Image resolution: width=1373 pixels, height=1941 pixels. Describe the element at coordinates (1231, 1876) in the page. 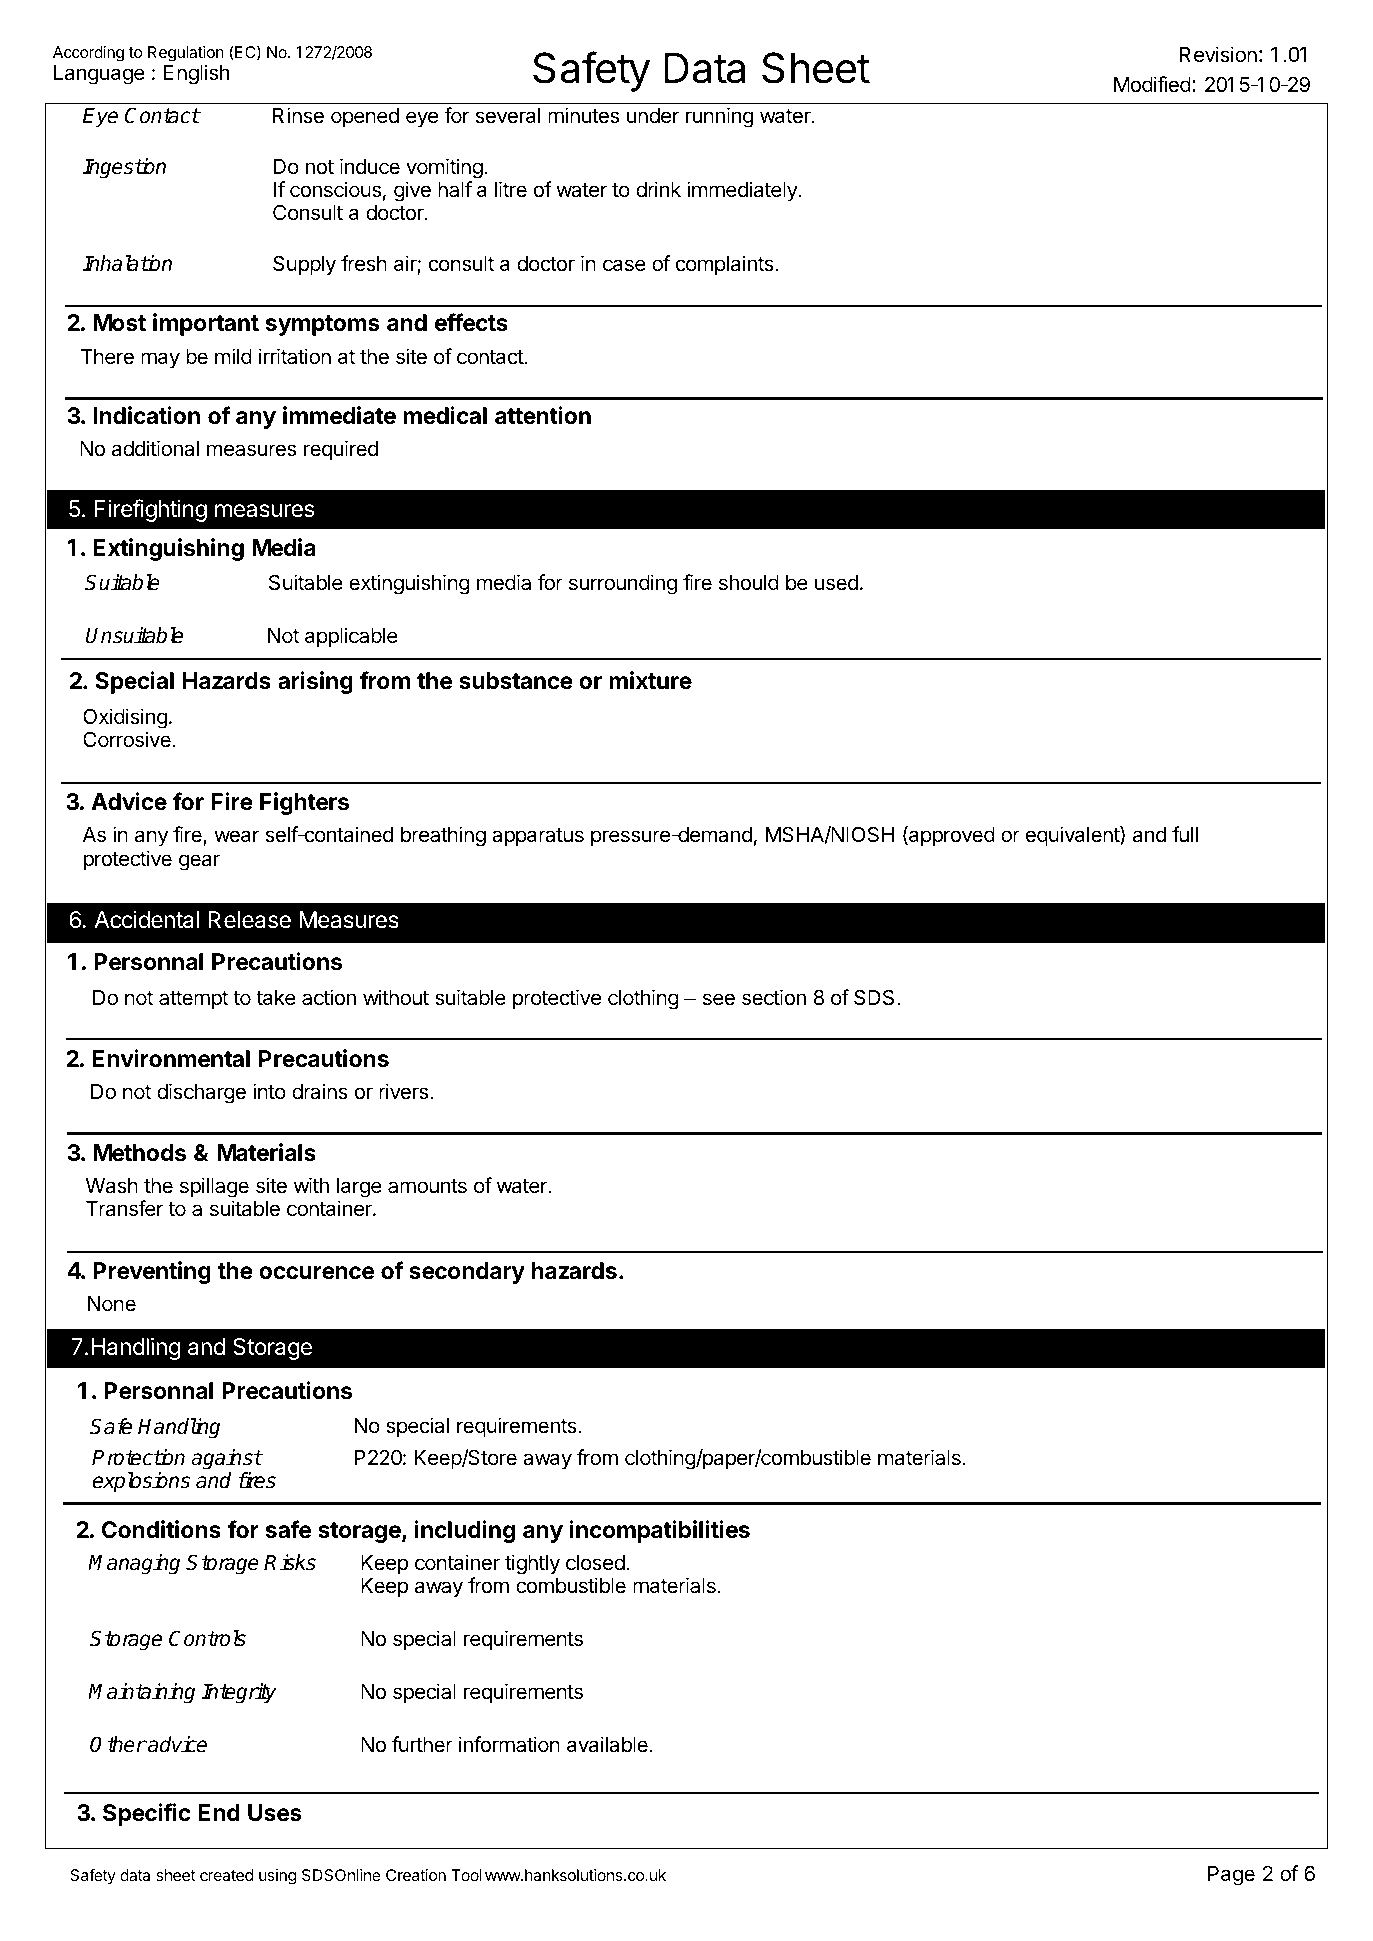

I see `Page` at that location.
